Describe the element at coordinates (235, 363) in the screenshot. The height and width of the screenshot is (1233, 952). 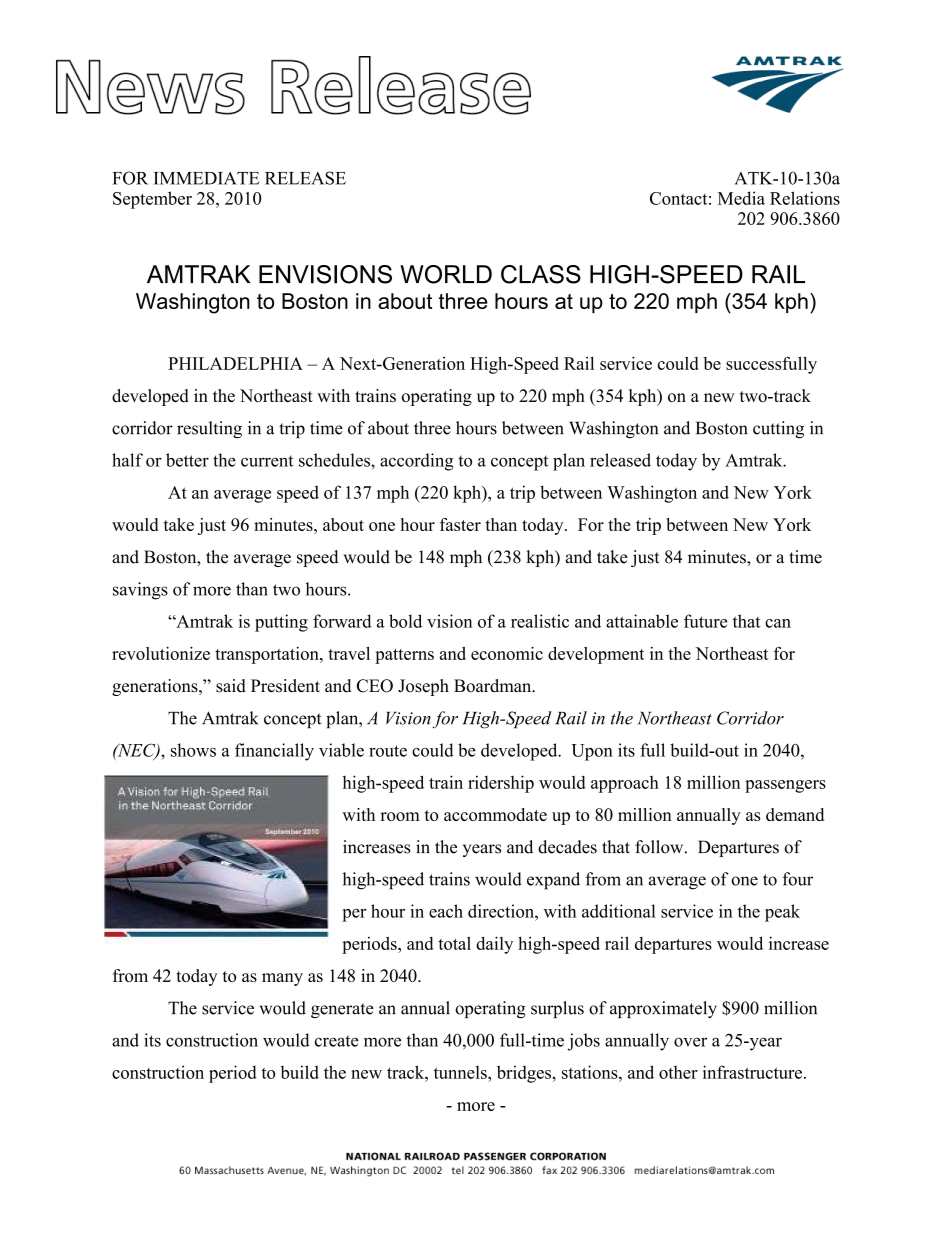
I see `PHILADELPHIA` at that location.
